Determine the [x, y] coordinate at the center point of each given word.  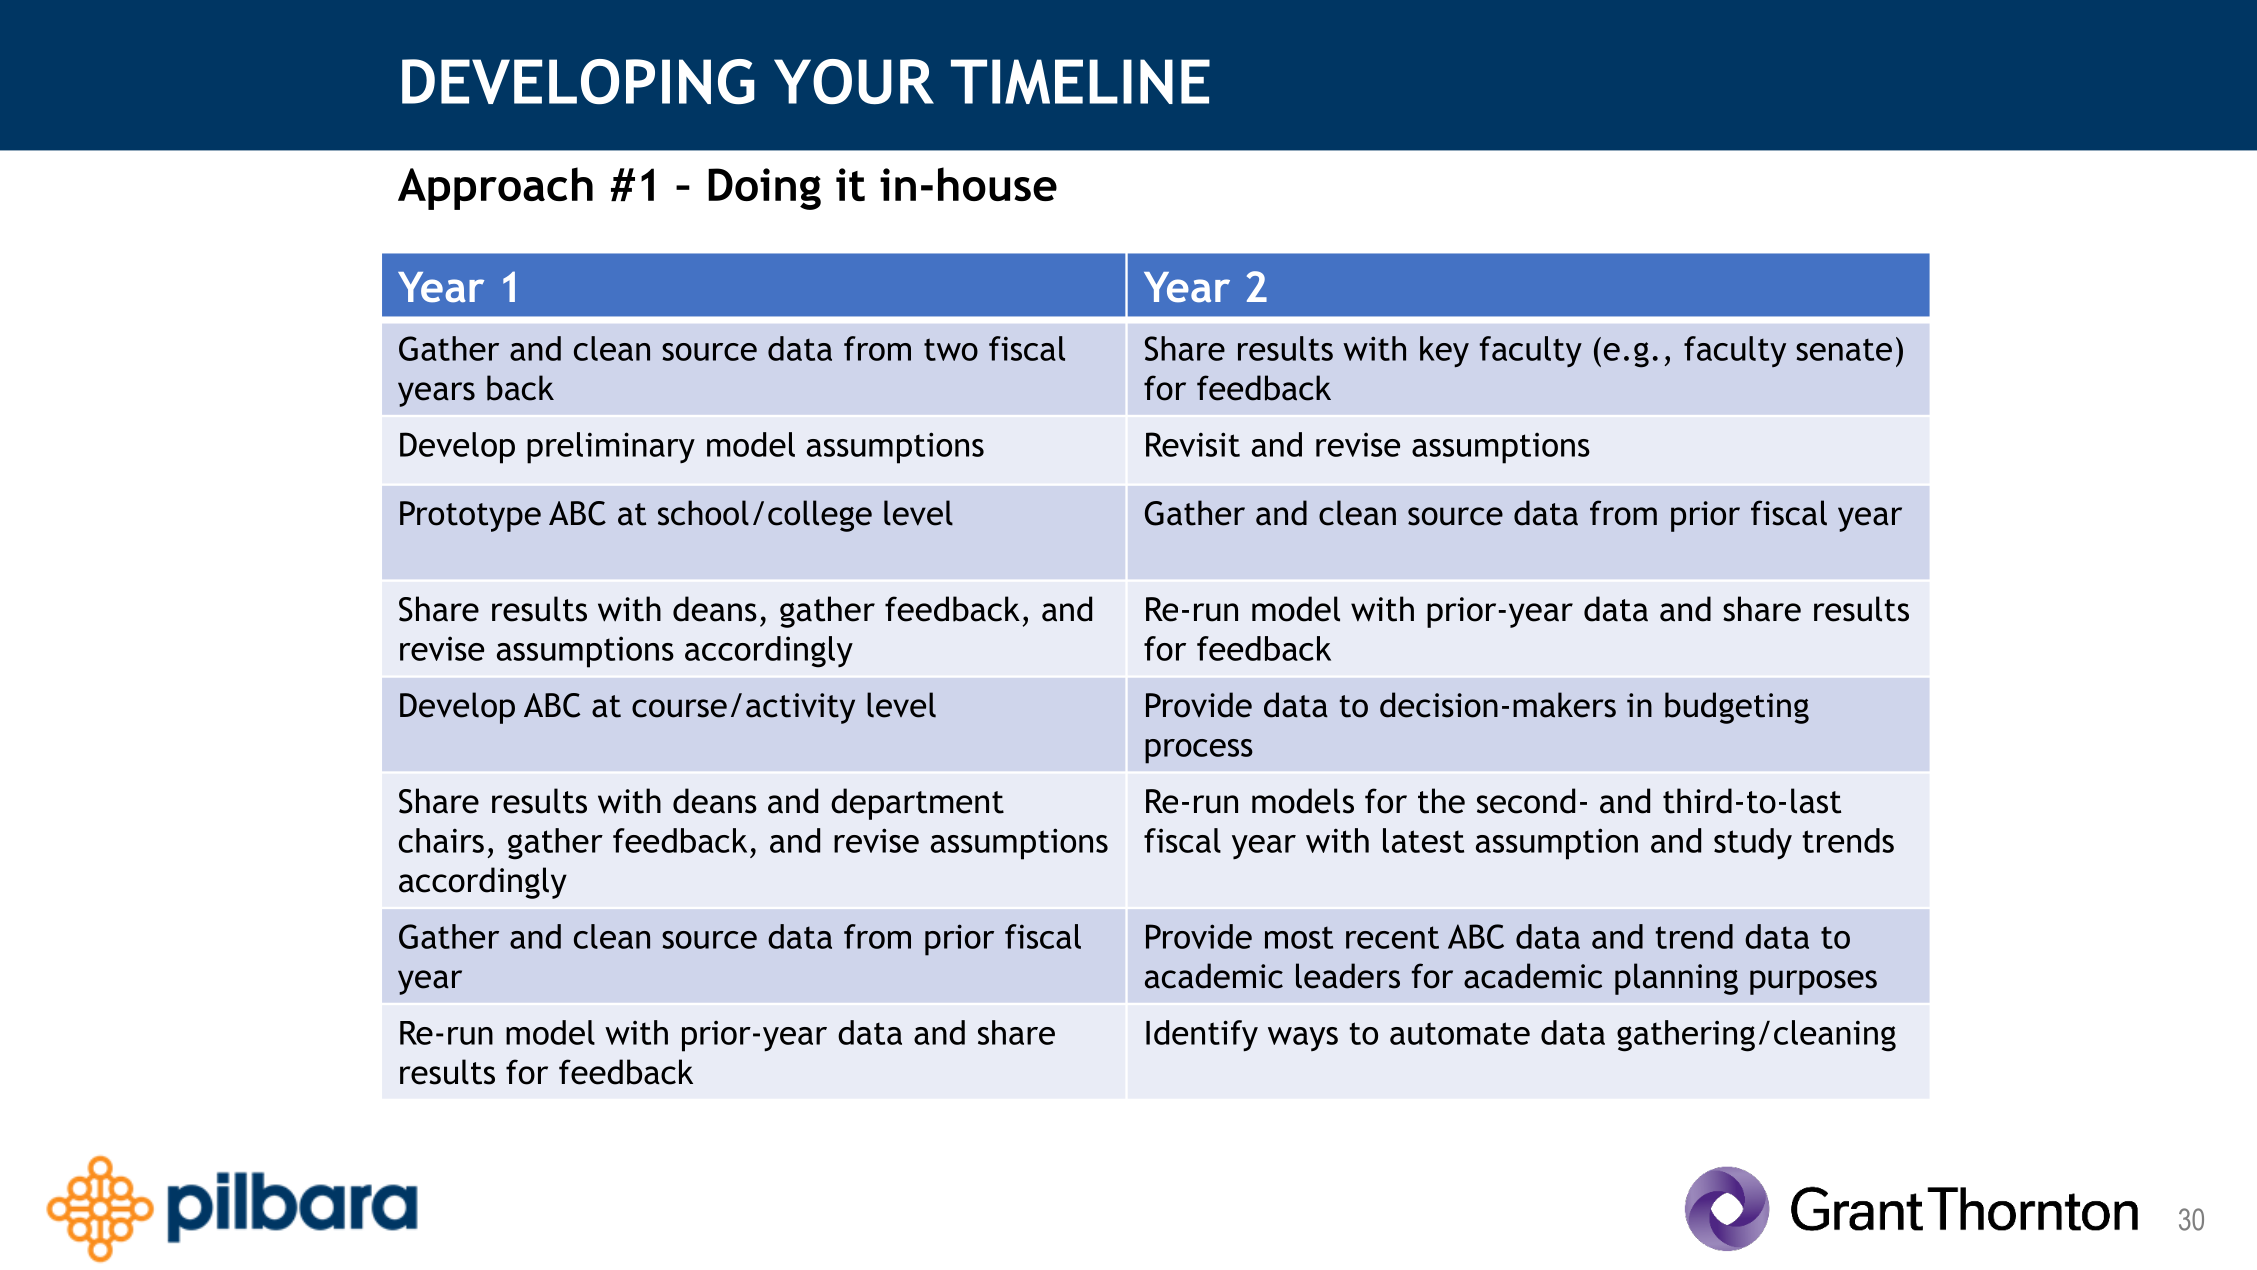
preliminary [611, 448]
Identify [1202, 1036]
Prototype [470, 516]
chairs [441, 840]
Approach [495, 188]
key [1444, 352]
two [951, 349]
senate [1844, 349]
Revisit [1193, 444]
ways [1303, 1039]
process [1199, 751]
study [1753, 844]
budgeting [1737, 708]
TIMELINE [1080, 81]
